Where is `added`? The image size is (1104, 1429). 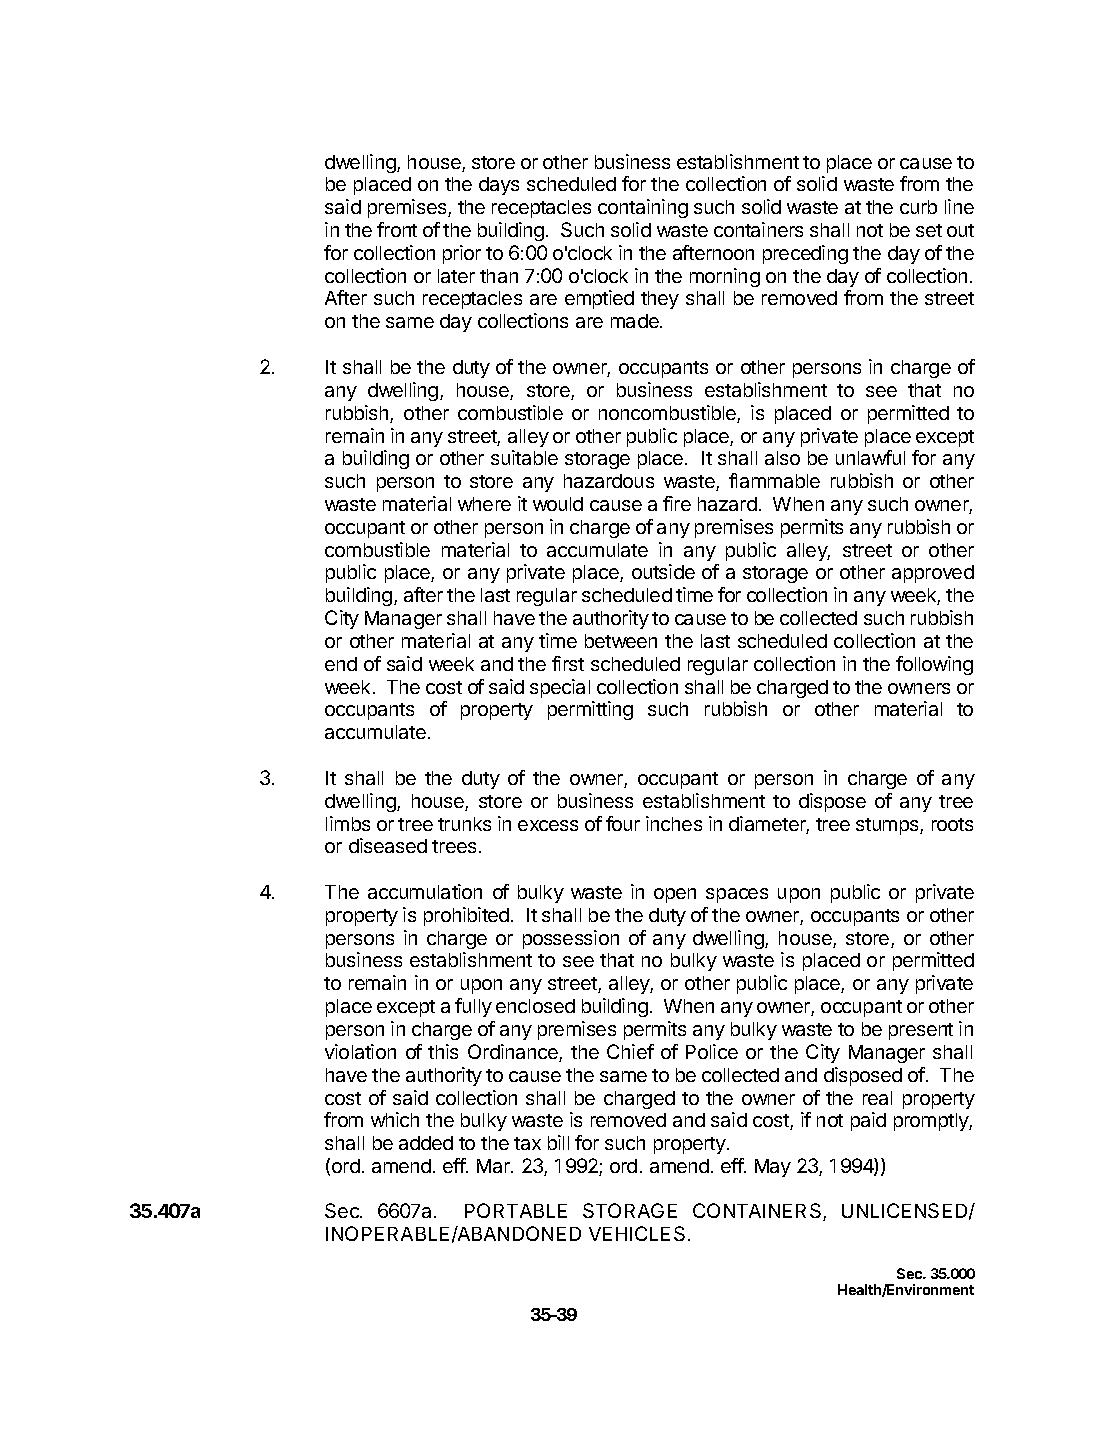 added is located at coordinates (426, 1143).
